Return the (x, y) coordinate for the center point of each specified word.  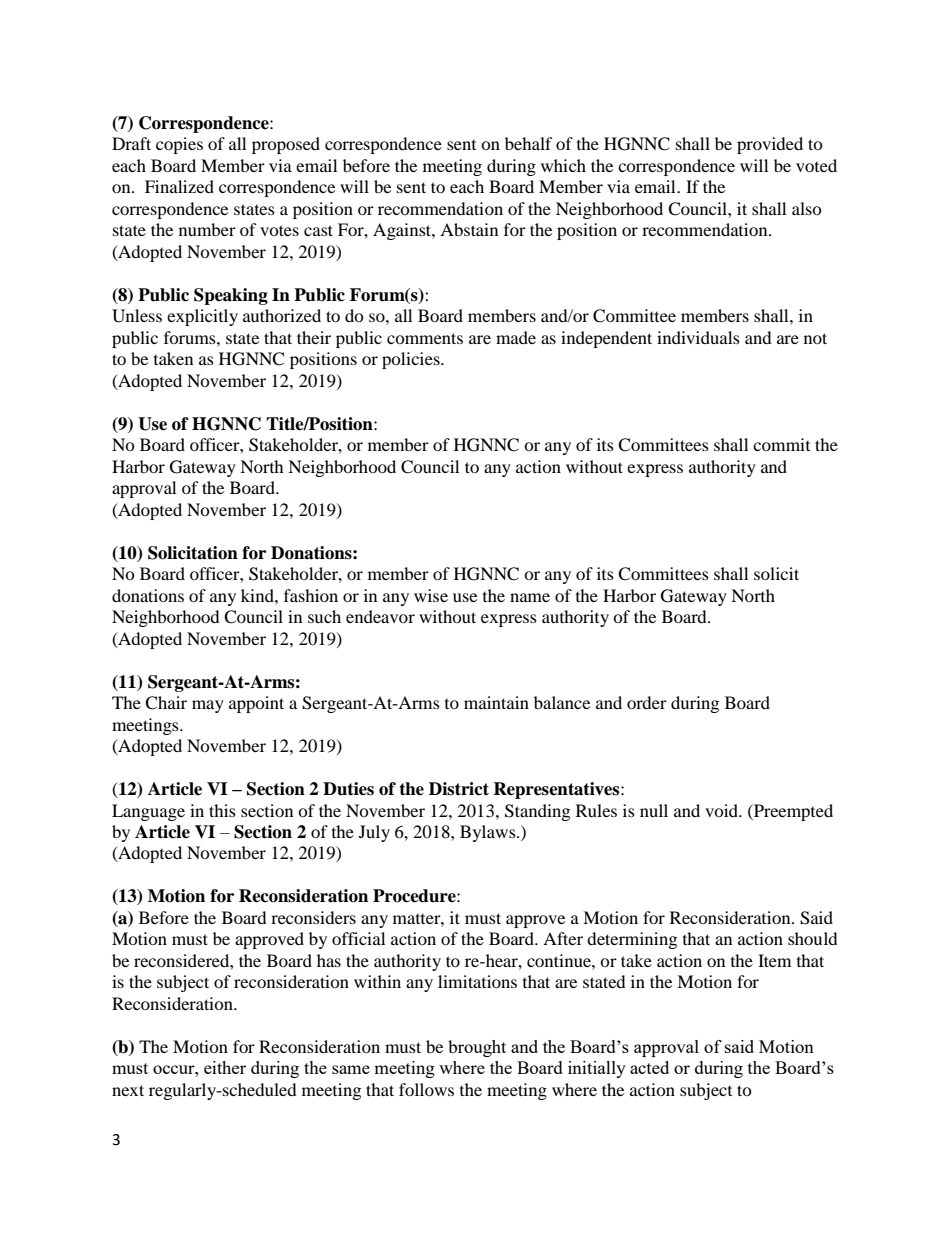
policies (412, 360)
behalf (529, 143)
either (225, 1067)
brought (477, 1048)
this (222, 810)
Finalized (179, 186)
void (723, 810)
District (459, 789)
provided (770, 145)
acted (649, 1067)
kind (258, 595)
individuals (698, 337)
